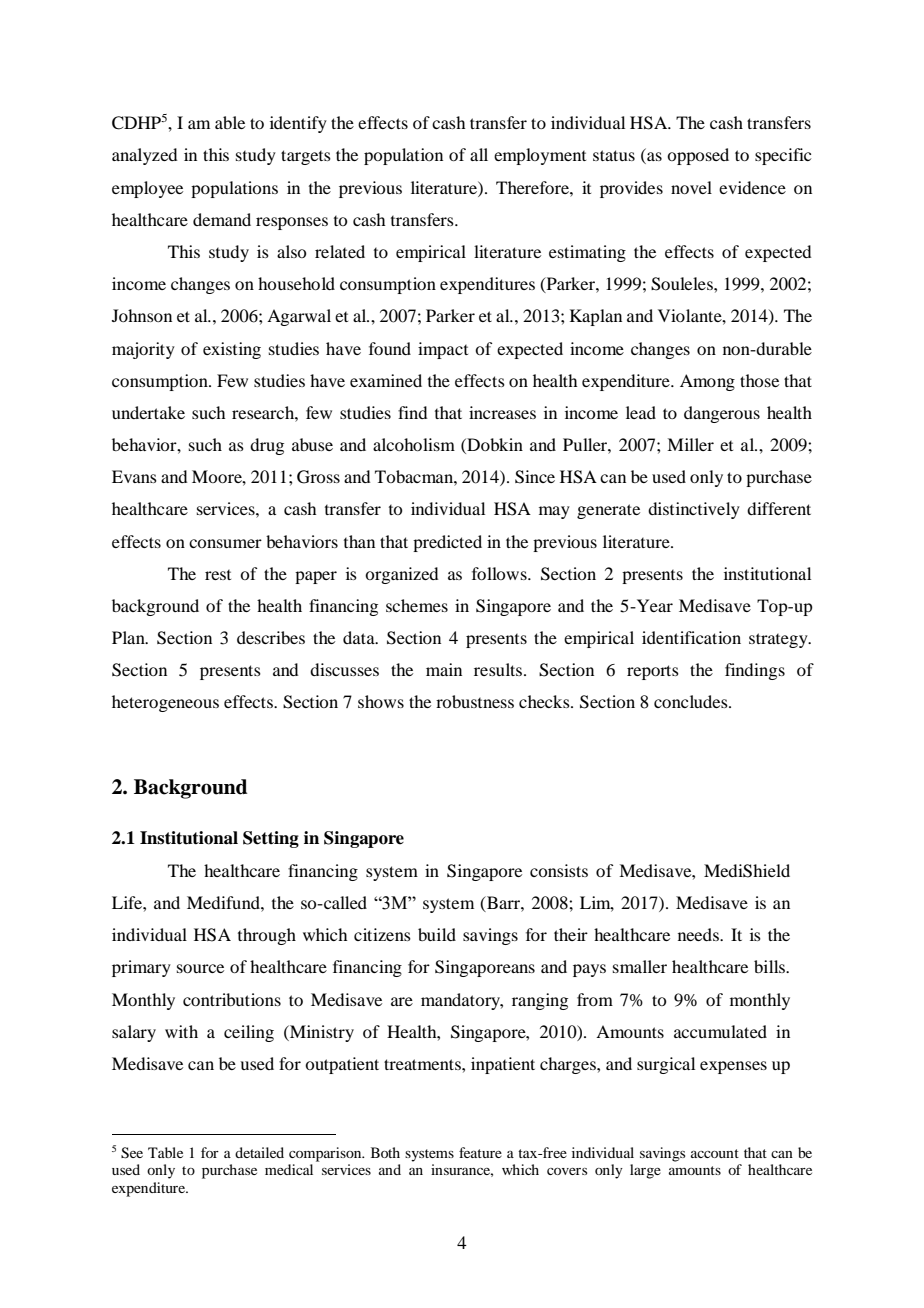 The height and width of the document is (1308, 924). What do you see at coordinates (540, 156) in the document?
I see `employment` at bounding box center [540, 156].
